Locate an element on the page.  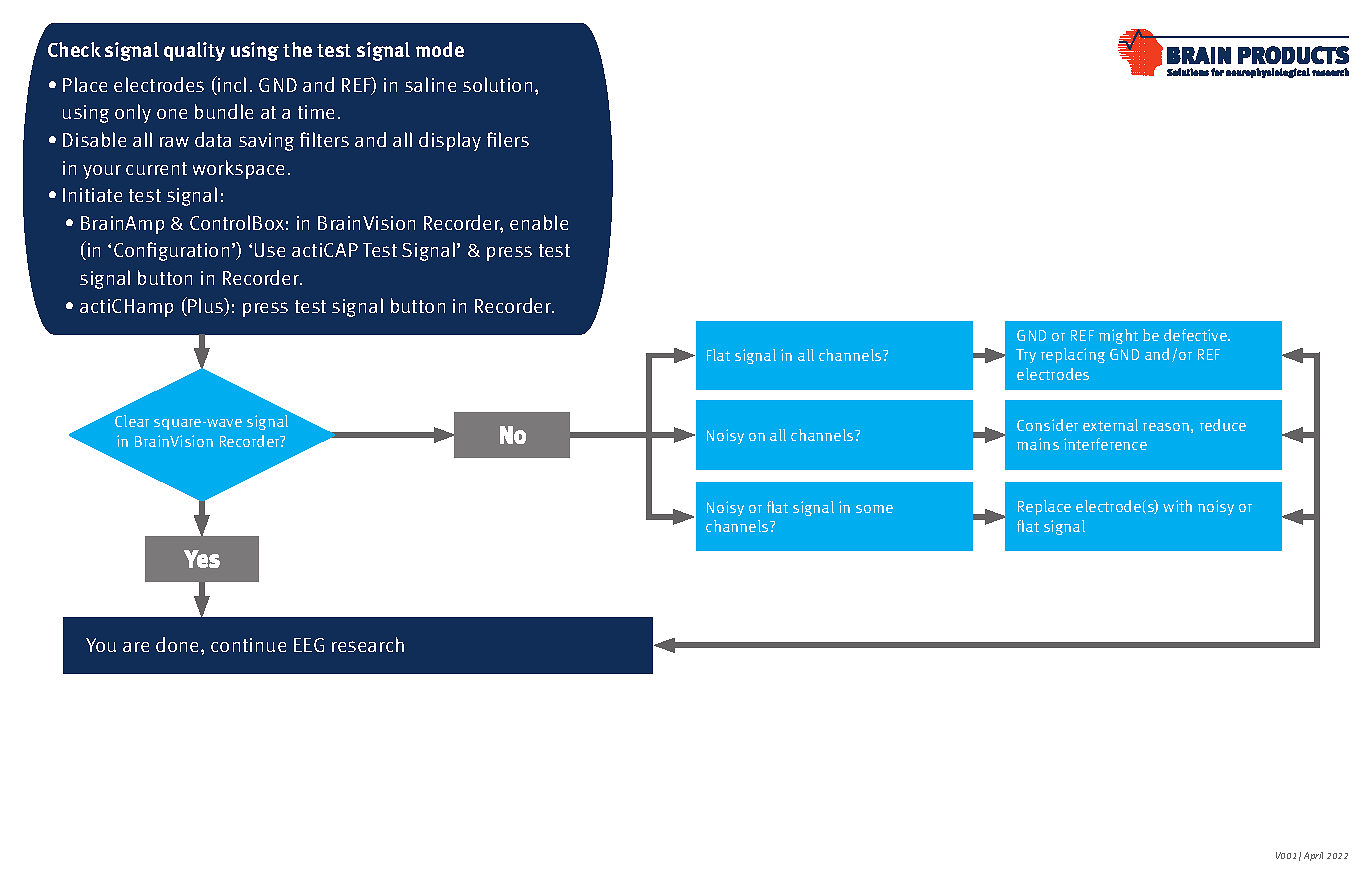
filers is located at coordinates (508, 139).
